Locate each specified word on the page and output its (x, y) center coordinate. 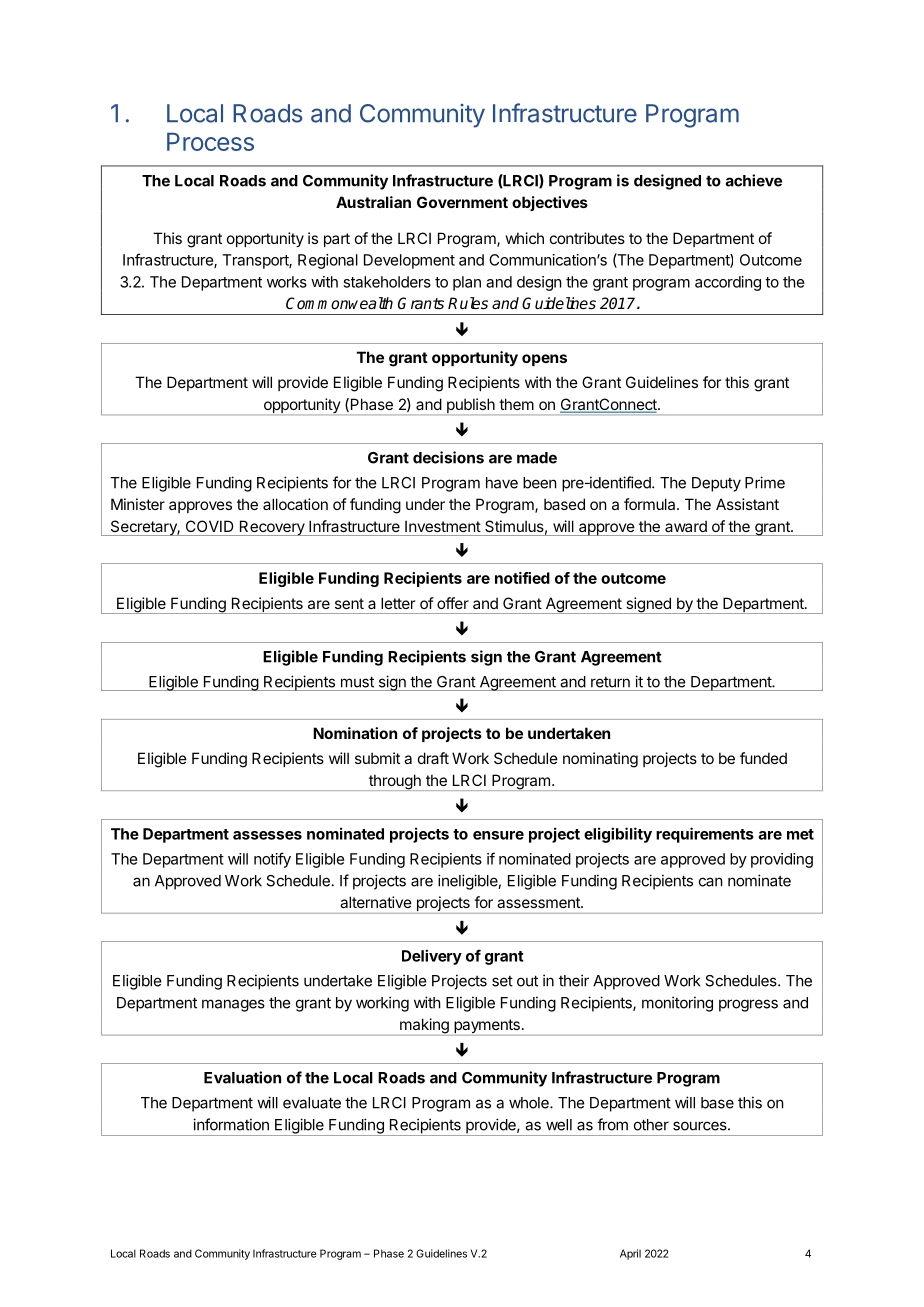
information (231, 1124)
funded (763, 758)
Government (462, 202)
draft (433, 758)
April (630, 1254)
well (559, 1125)
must (357, 682)
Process (210, 141)
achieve (754, 180)
